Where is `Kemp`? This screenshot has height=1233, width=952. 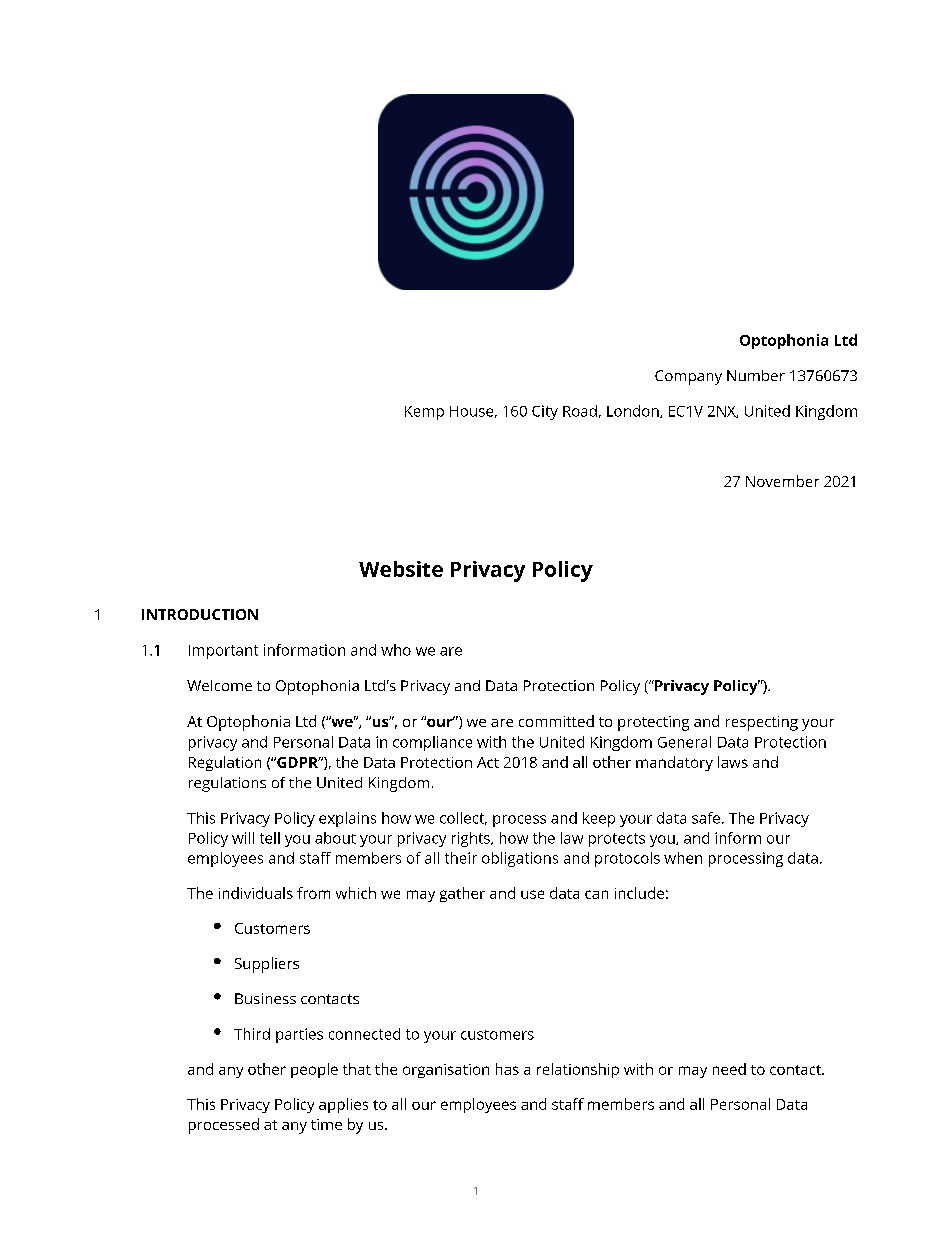
Kemp is located at coordinates (424, 413).
